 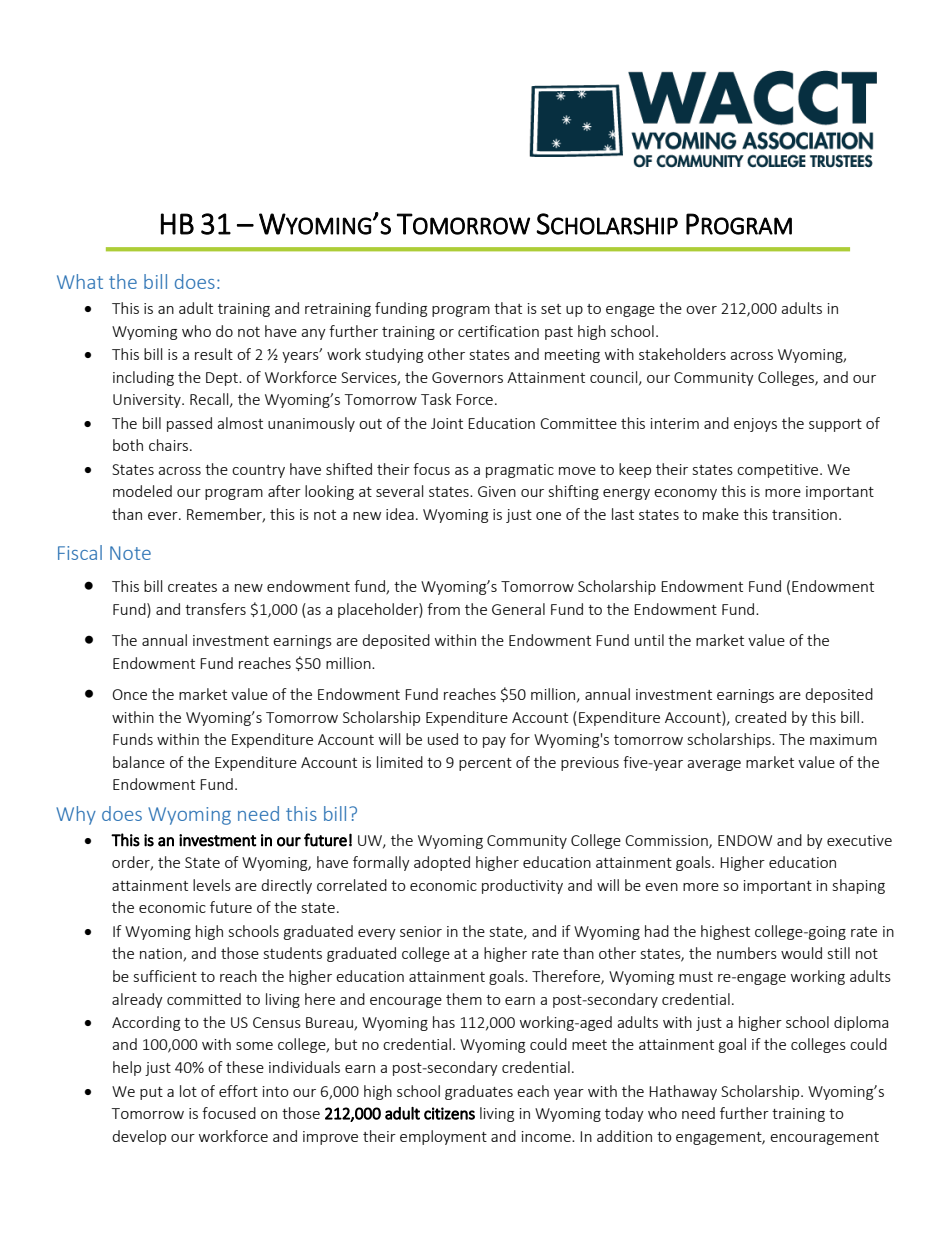 I want to click on levels, so click(x=212, y=885).
